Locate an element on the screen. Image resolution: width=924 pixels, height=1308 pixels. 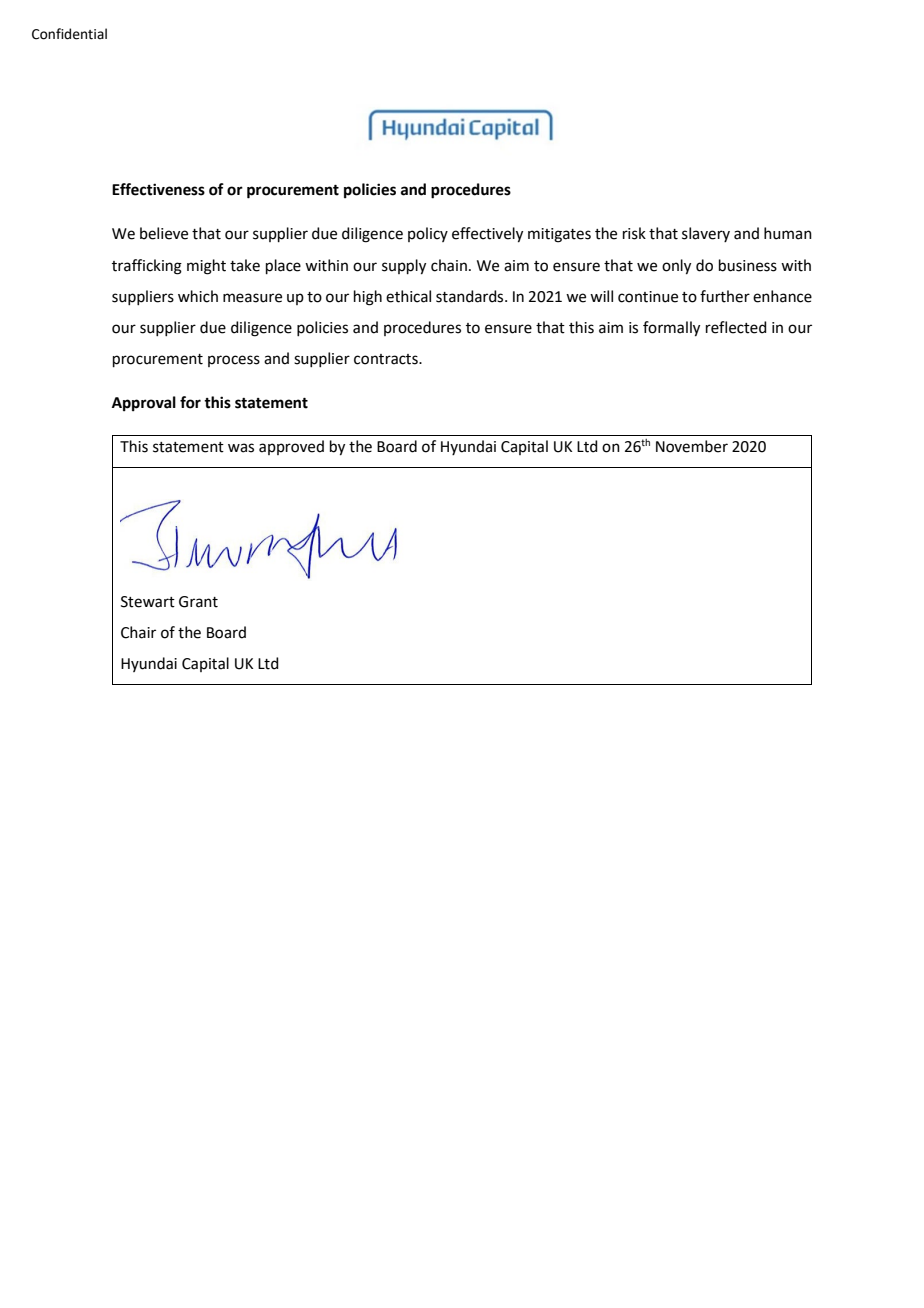
Stewart is located at coordinates (148, 602).
